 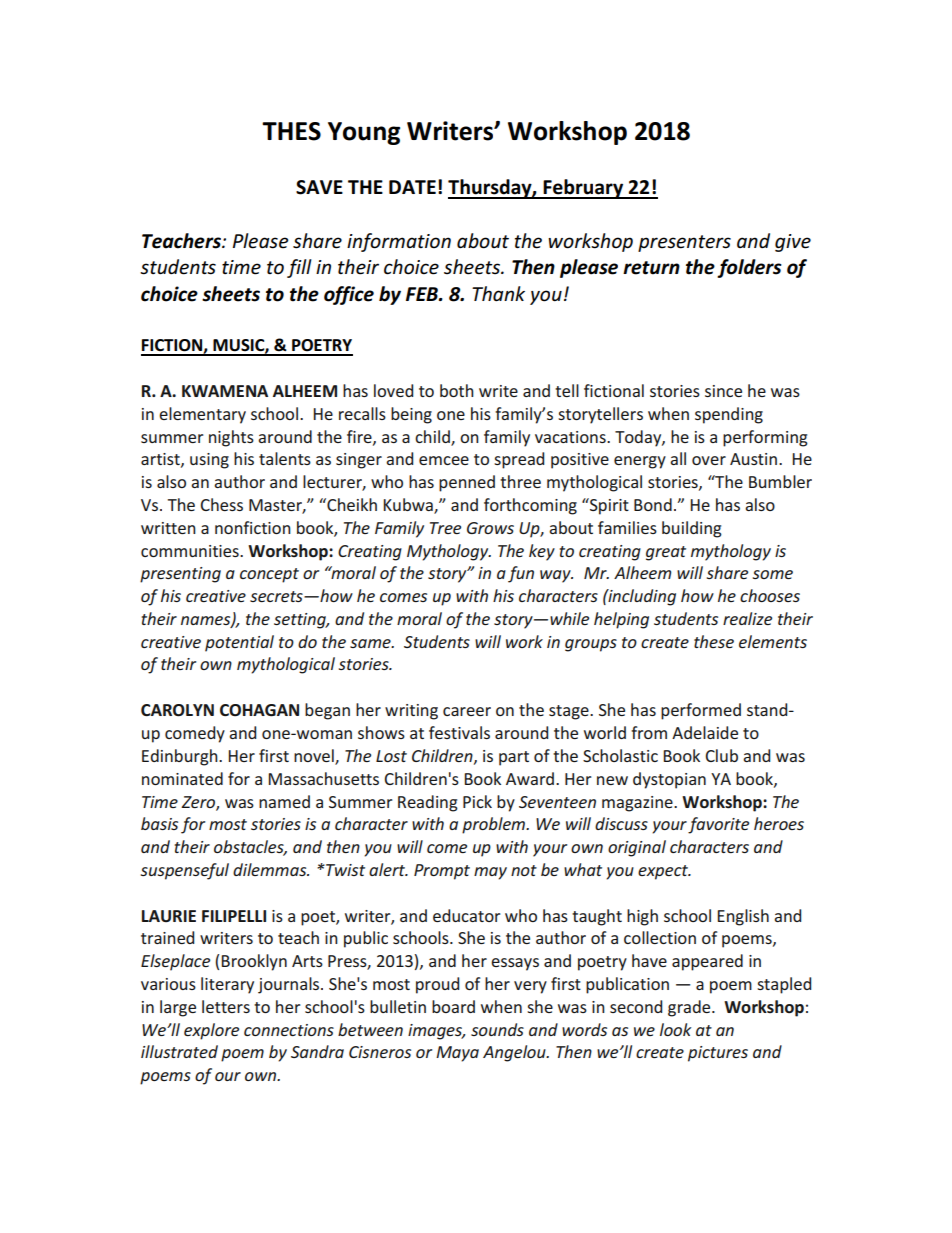 What do you see at coordinates (723, 391) in the screenshot?
I see `since` at bounding box center [723, 391].
